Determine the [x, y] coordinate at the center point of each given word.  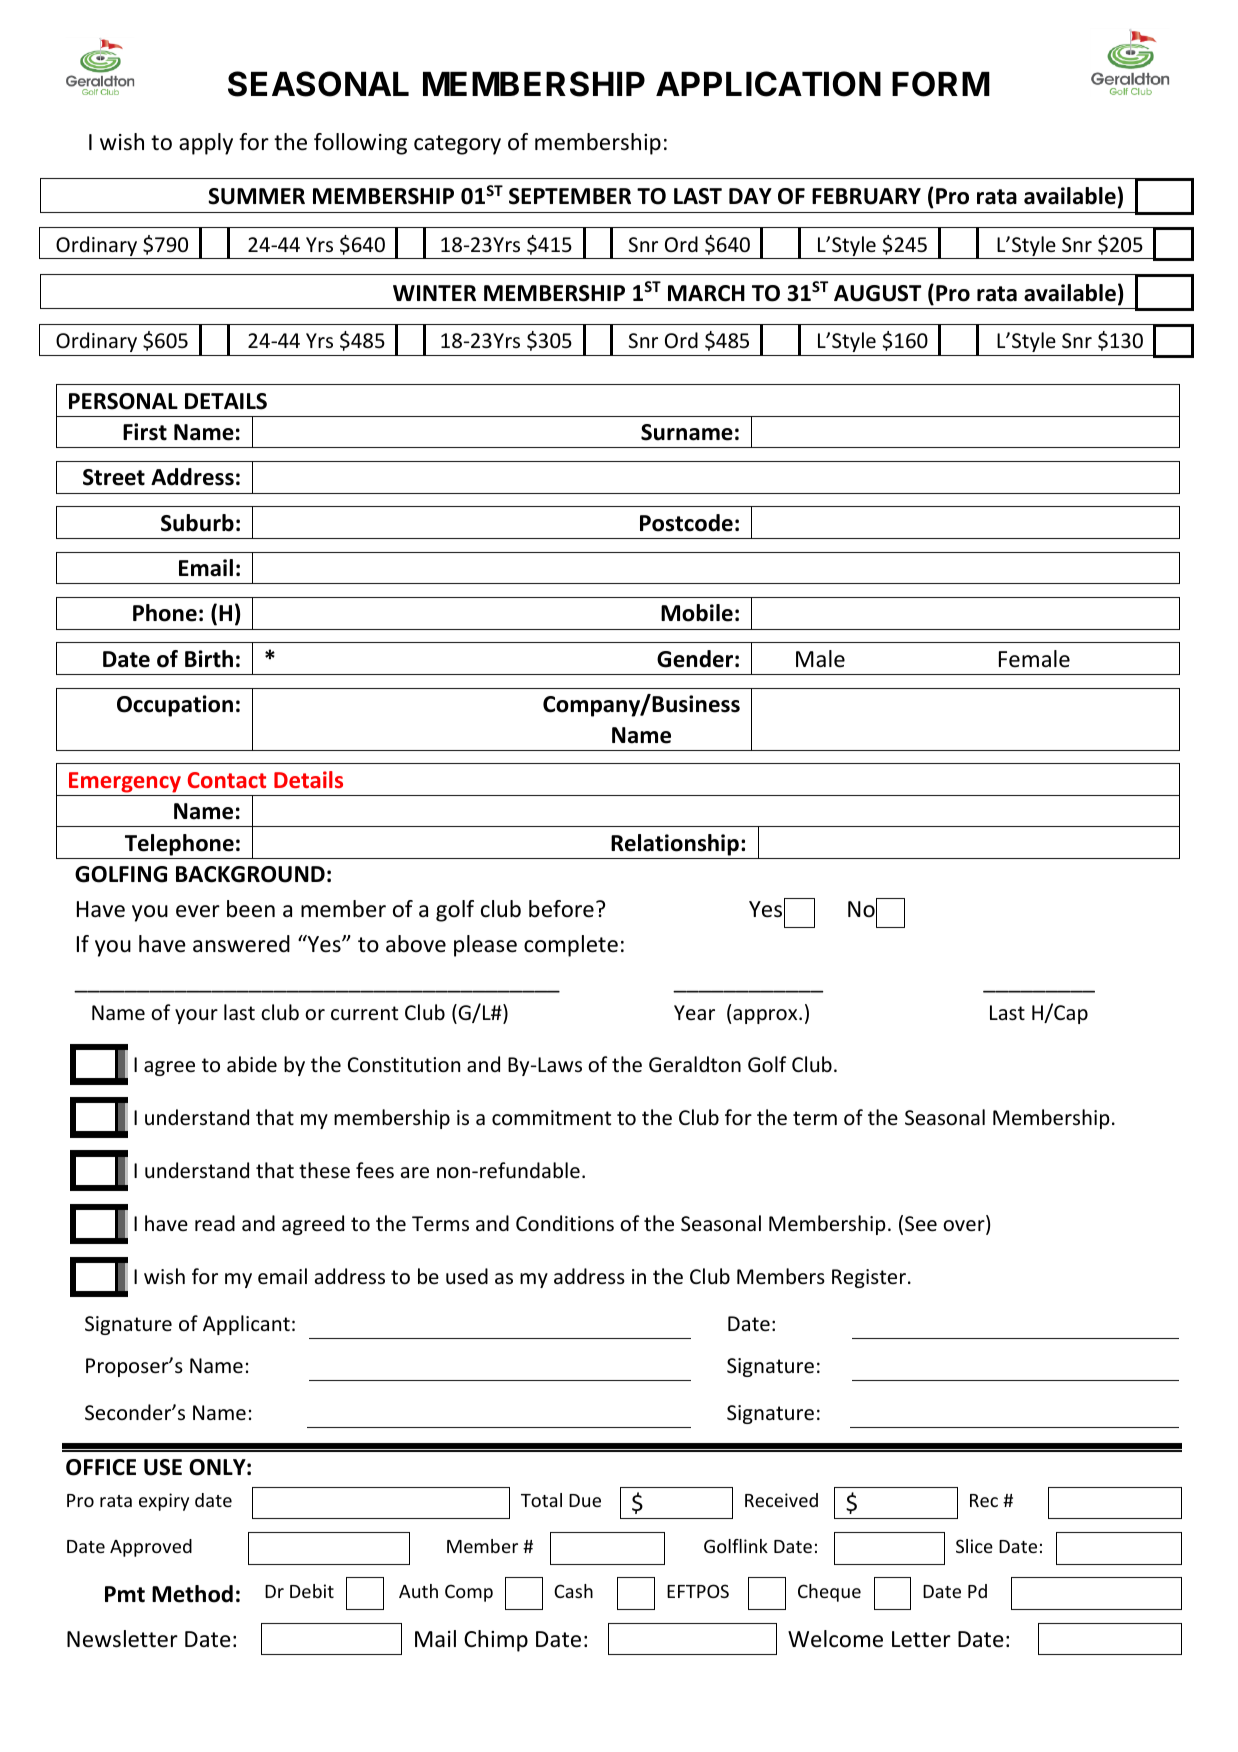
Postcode [686, 523]
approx [765, 1016]
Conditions [565, 1223]
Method [192, 1594]
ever [198, 911]
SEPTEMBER [570, 196]
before [561, 909]
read [215, 1223]
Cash [573, 1591]
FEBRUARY [866, 196]
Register [869, 1278]
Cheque [829, 1593]
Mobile [697, 613]
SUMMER [256, 196]
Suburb [197, 523]
